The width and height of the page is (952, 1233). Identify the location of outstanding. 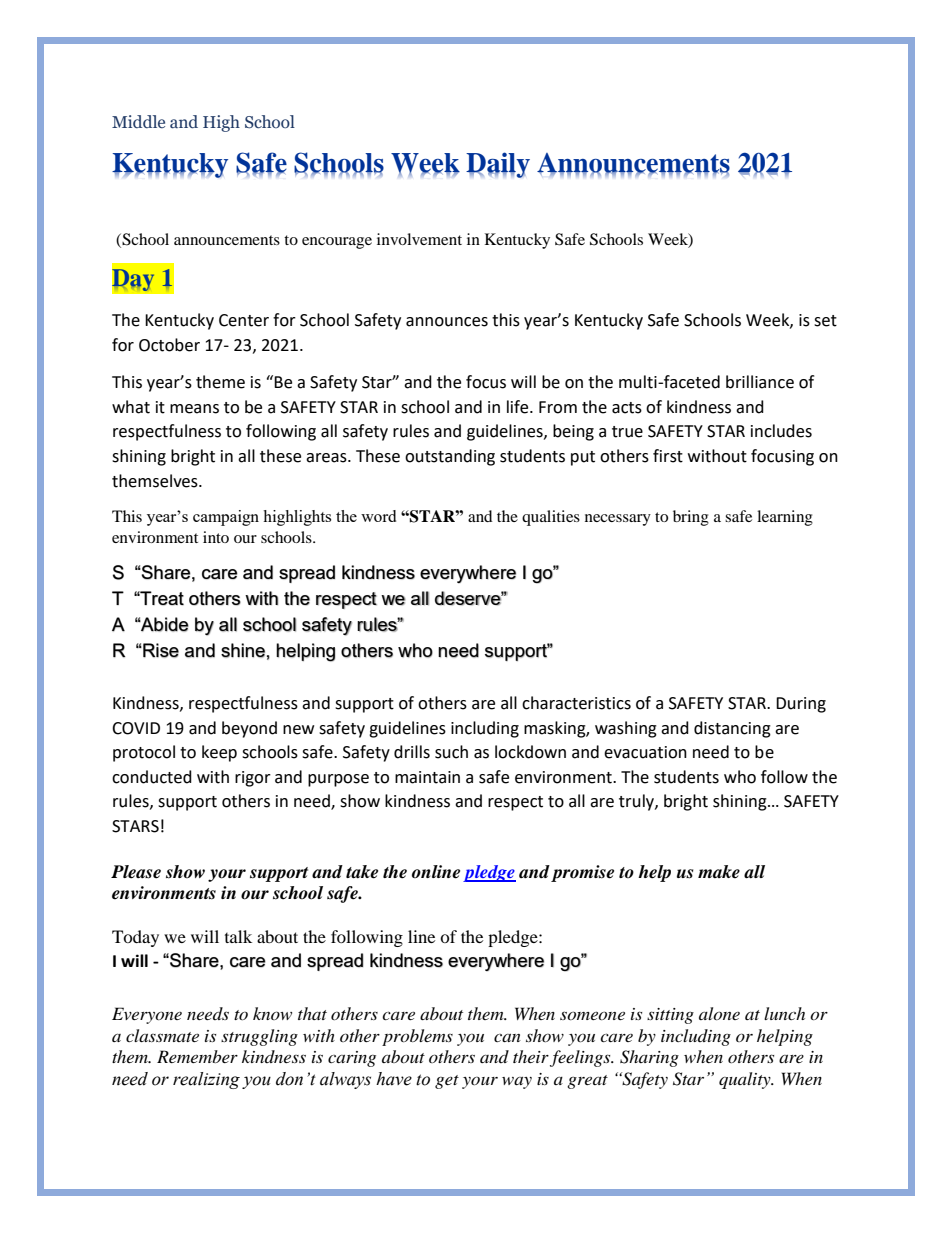
(450, 457).
